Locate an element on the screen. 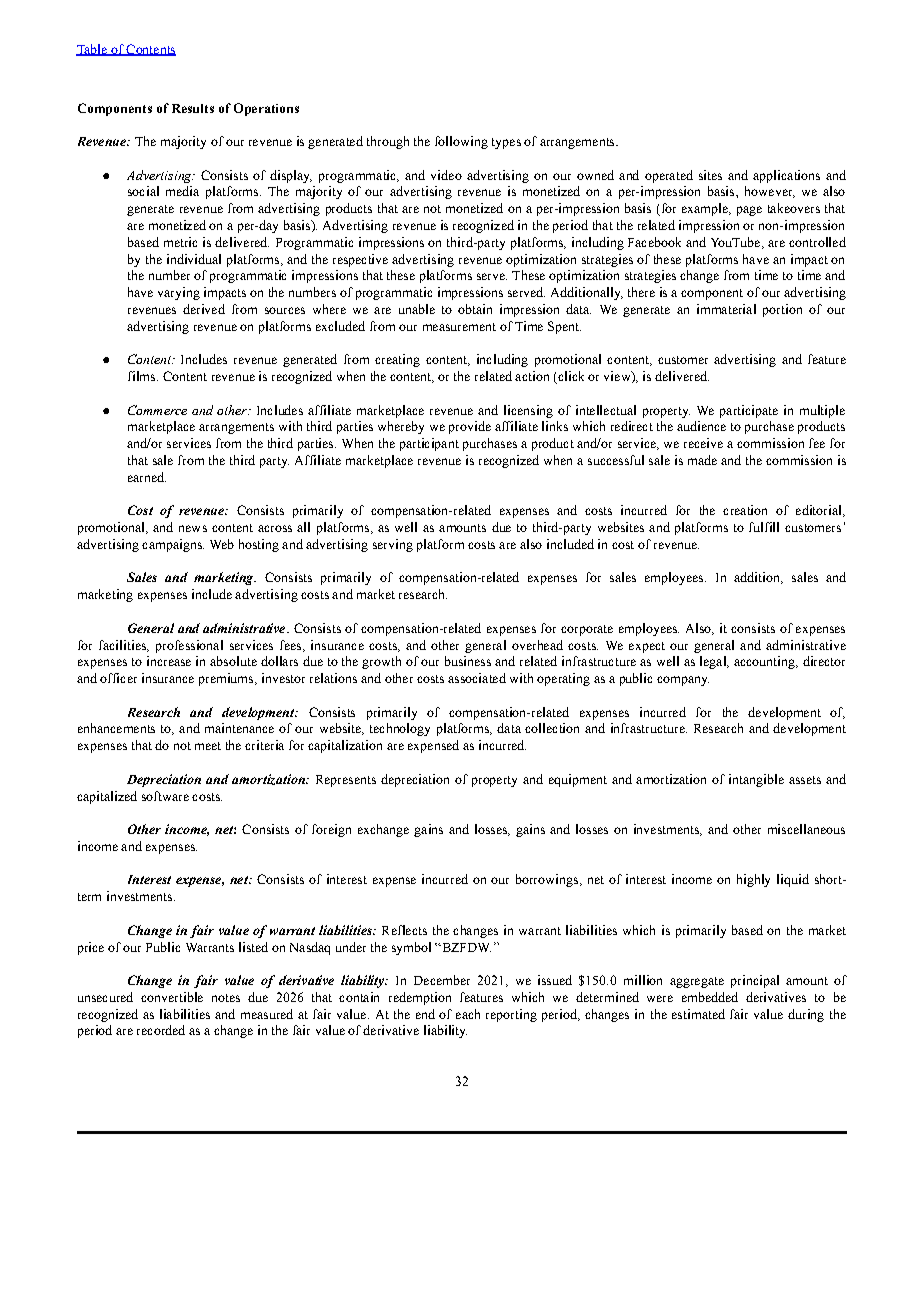 The height and width of the screenshot is (1308, 924). applications is located at coordinates (786, 176).
